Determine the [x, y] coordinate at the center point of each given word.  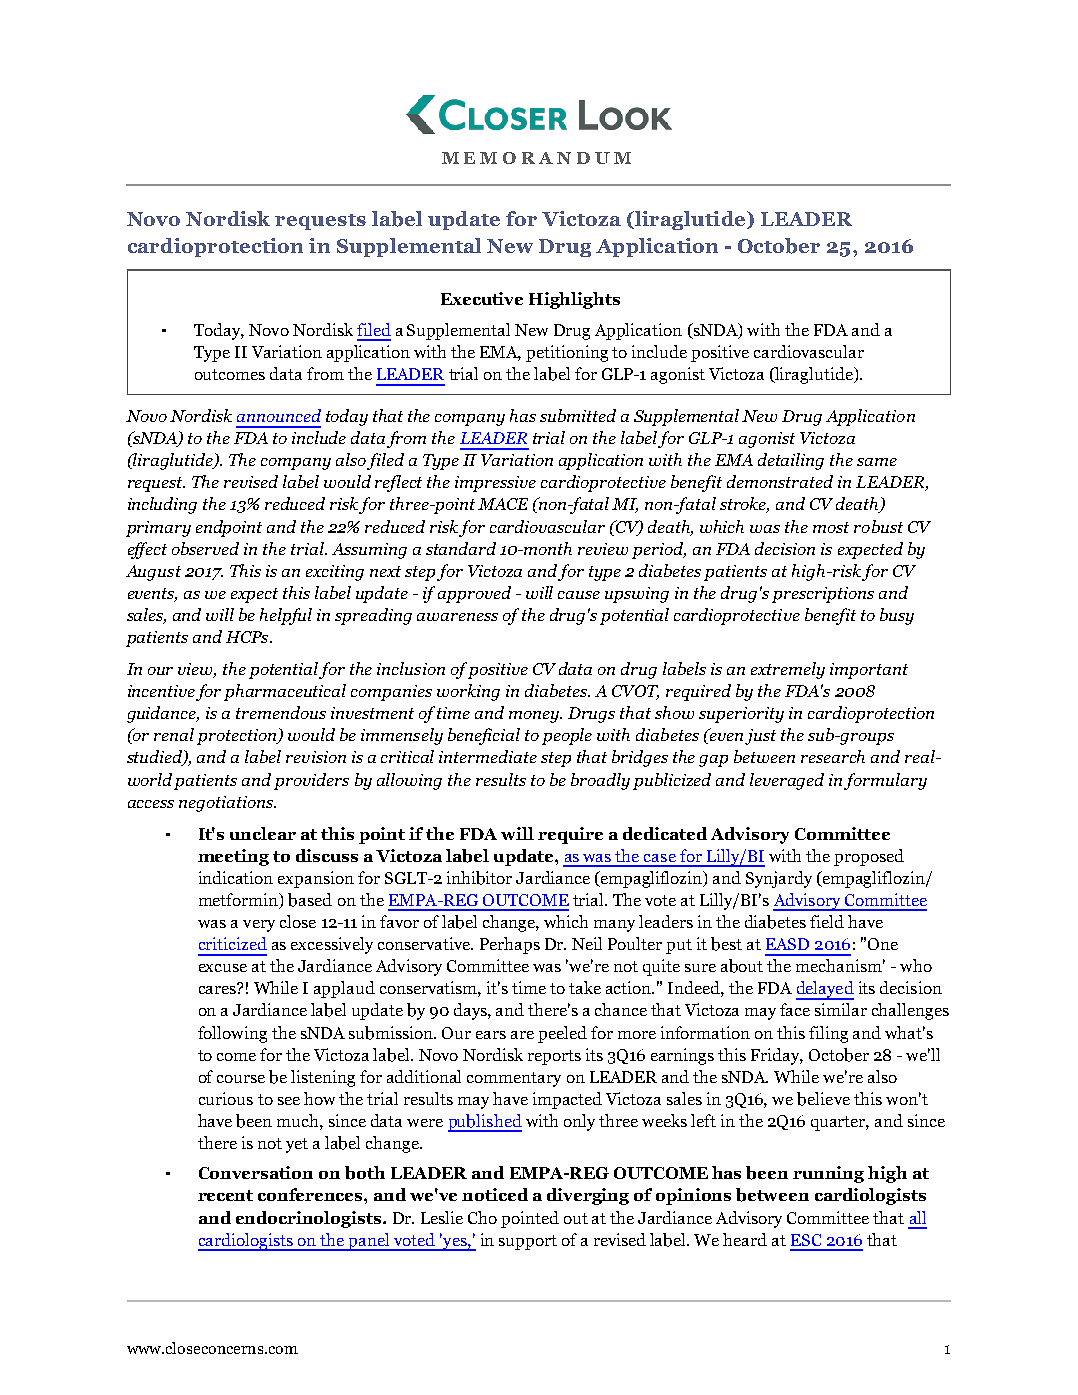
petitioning [567, 353]
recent [225, 1195]
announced [279, 415]
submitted [578, 415]
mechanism [840, 965]
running [828, 1174]
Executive [482, 298]
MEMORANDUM [536, 158]
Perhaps [510, 945]
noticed [495, 1194]
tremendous [281, 712]
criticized [233, 943]
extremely [788, 670]
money [535, 717]
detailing [791, 461]
